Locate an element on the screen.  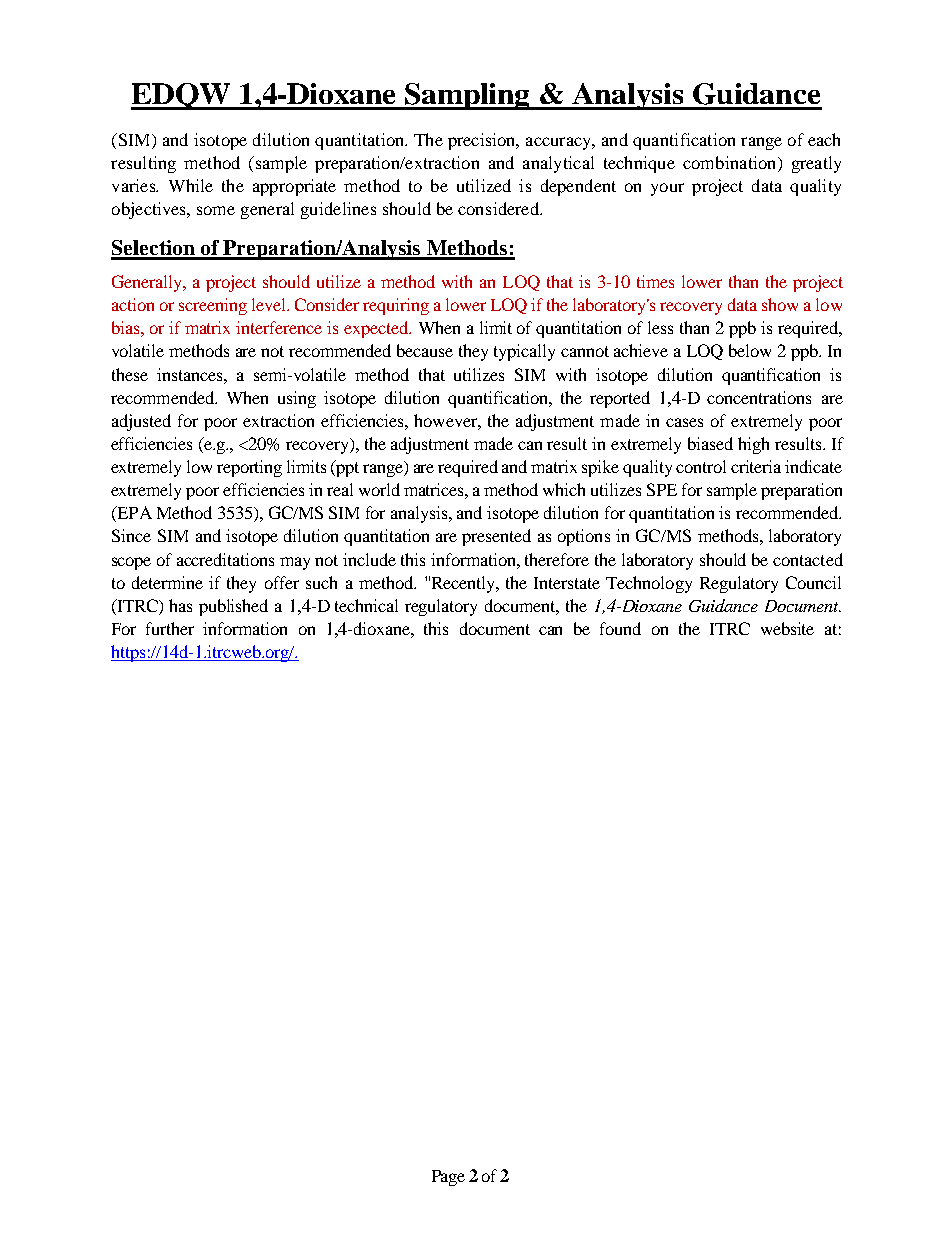
reporting is located at coordinates (249, 468).
